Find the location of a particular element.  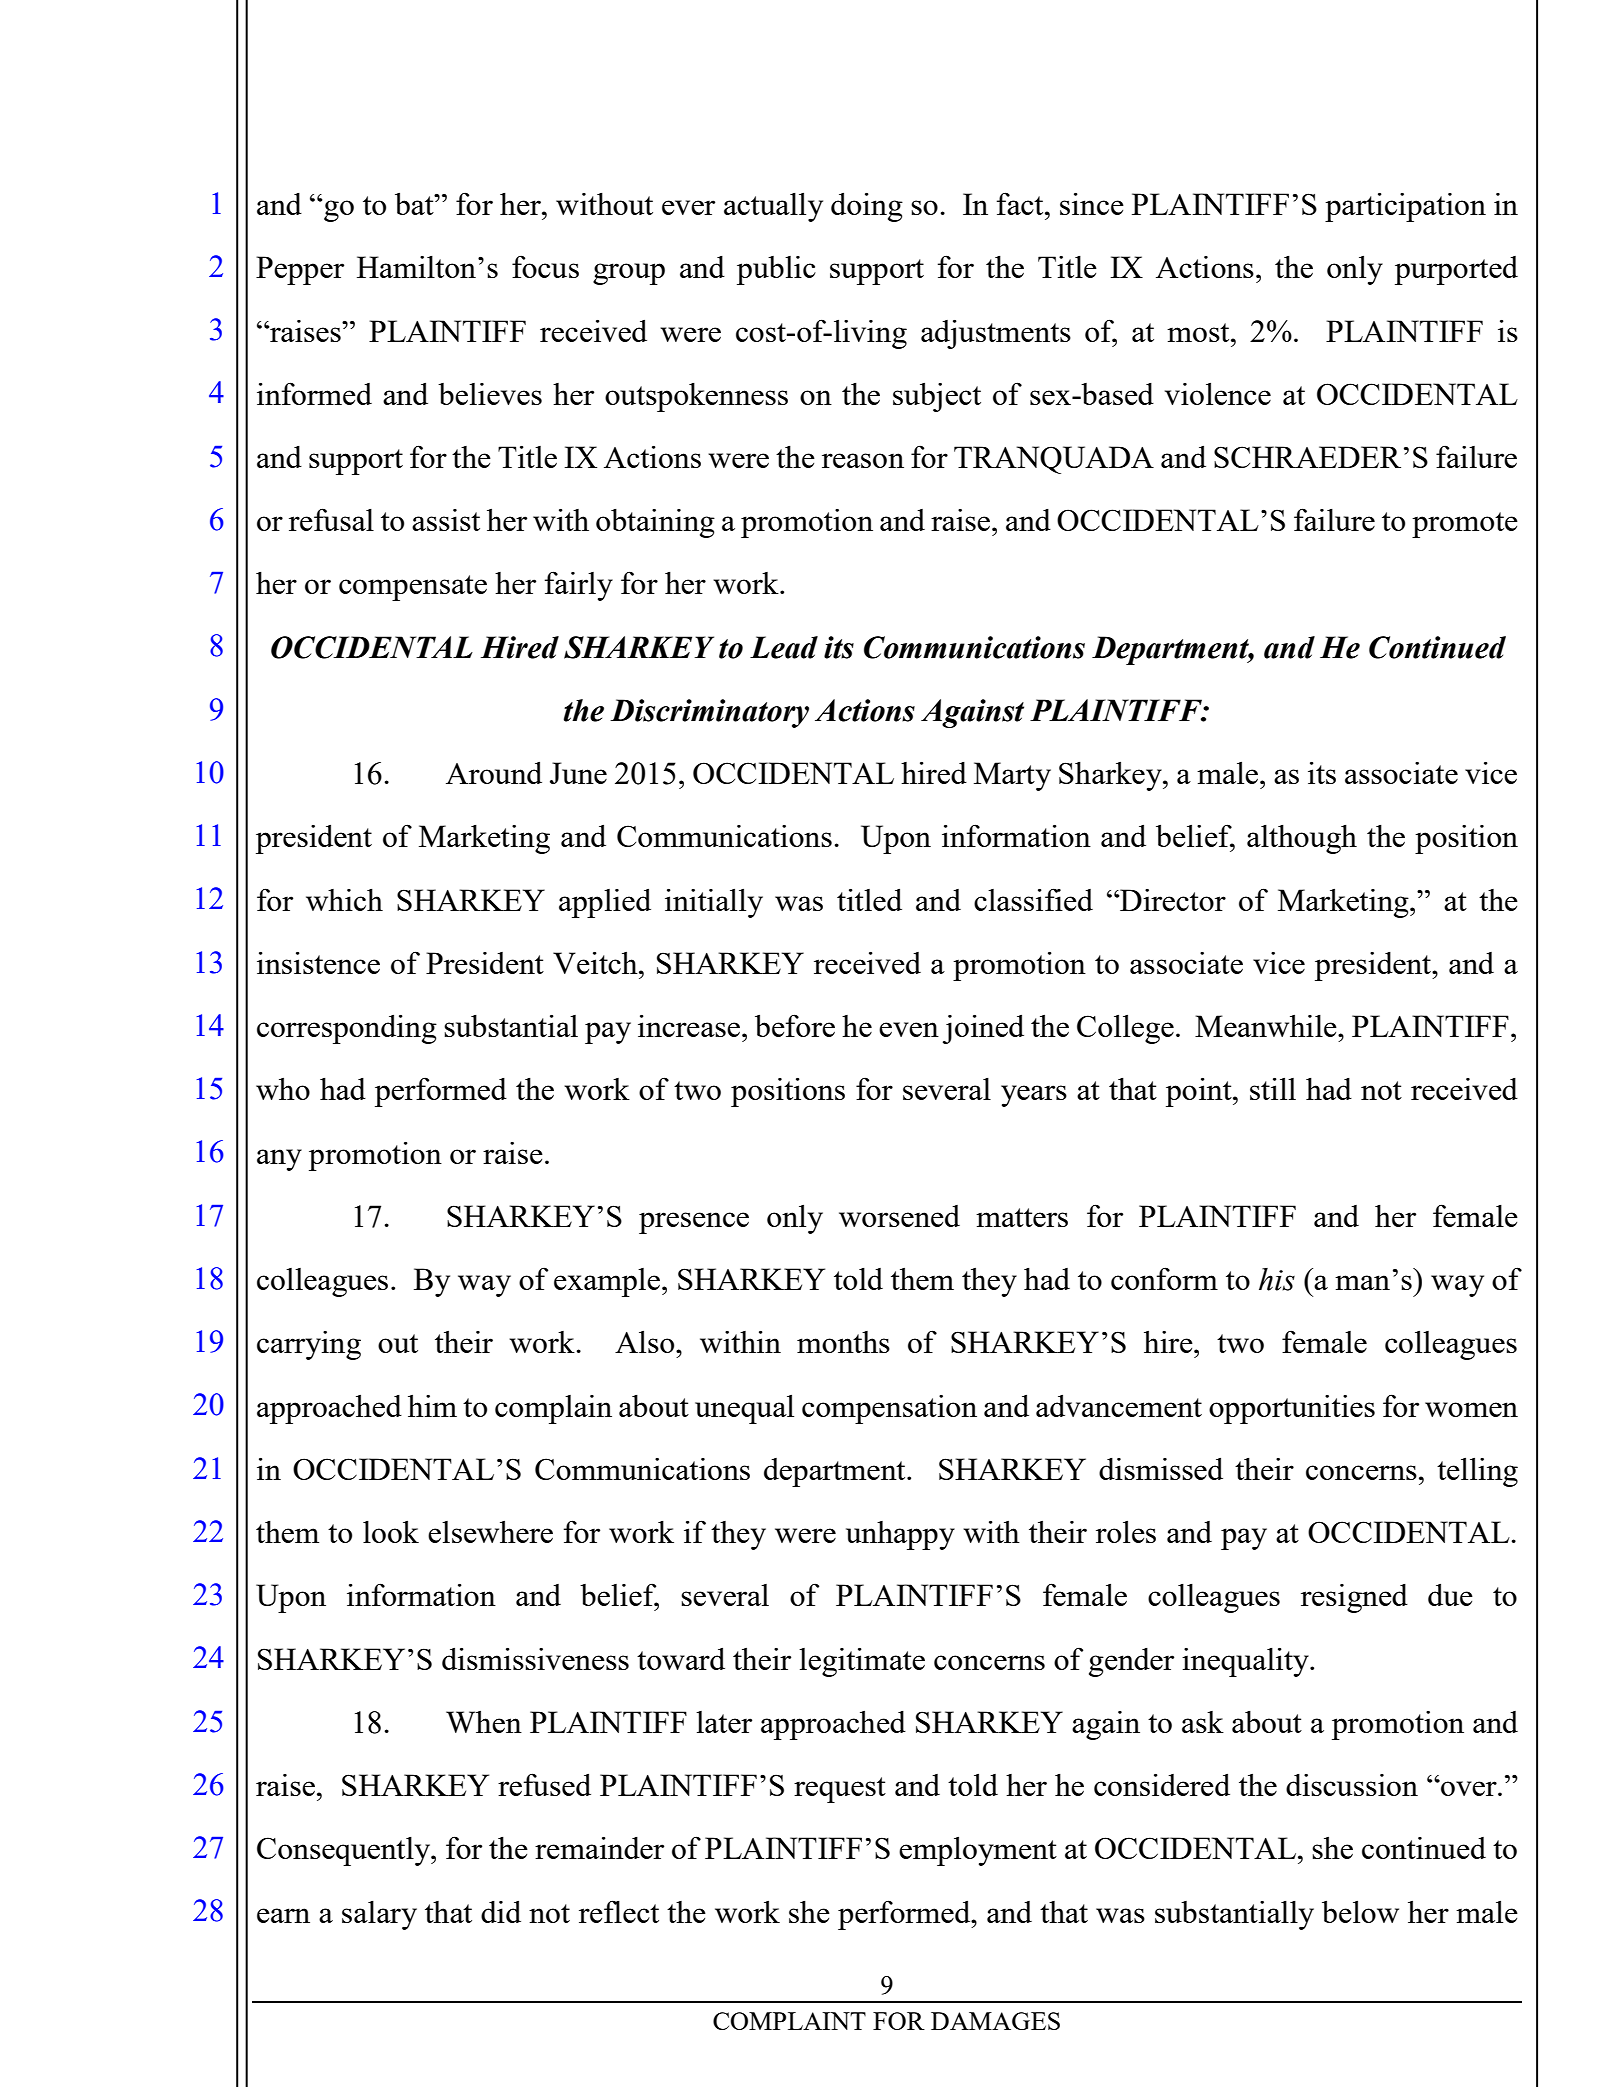

even is located at coordinates (909, 1029).
